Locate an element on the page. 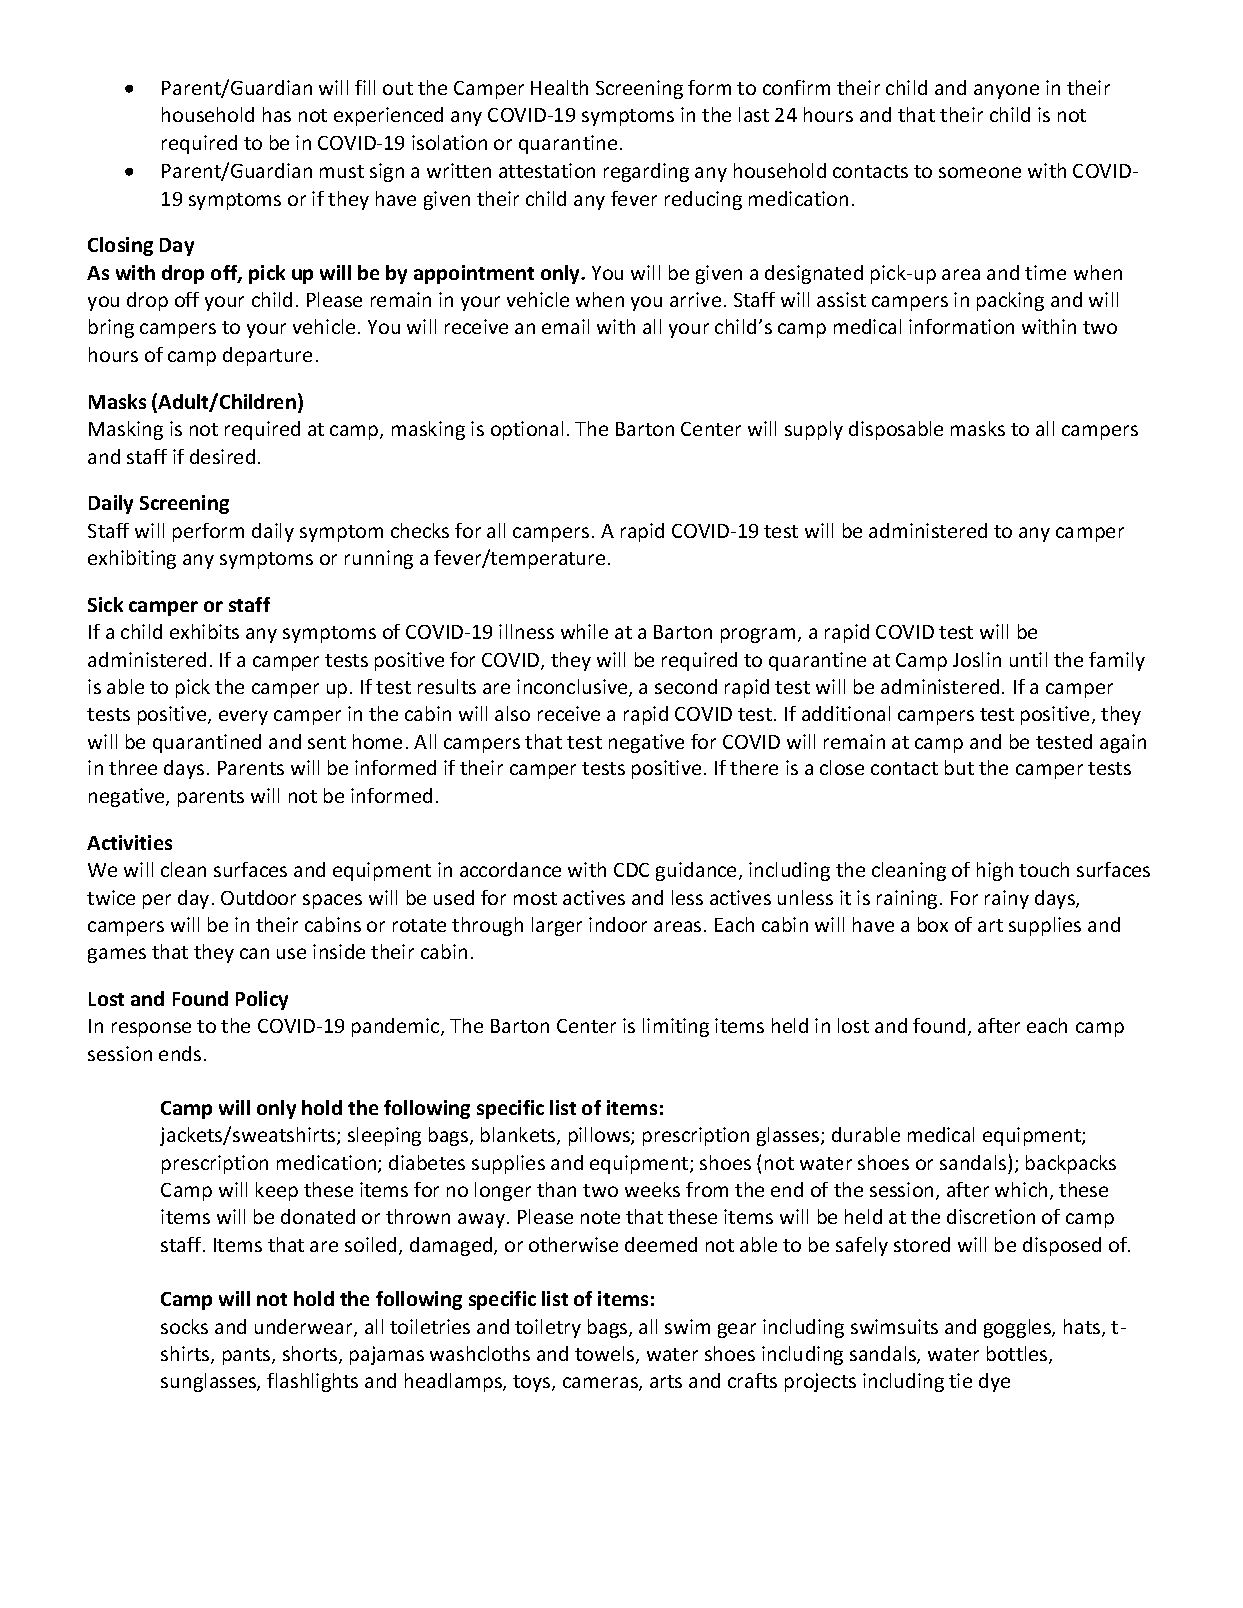 This page has height=1608, width=1243. anyone is located at coordinates (1006, 91).
